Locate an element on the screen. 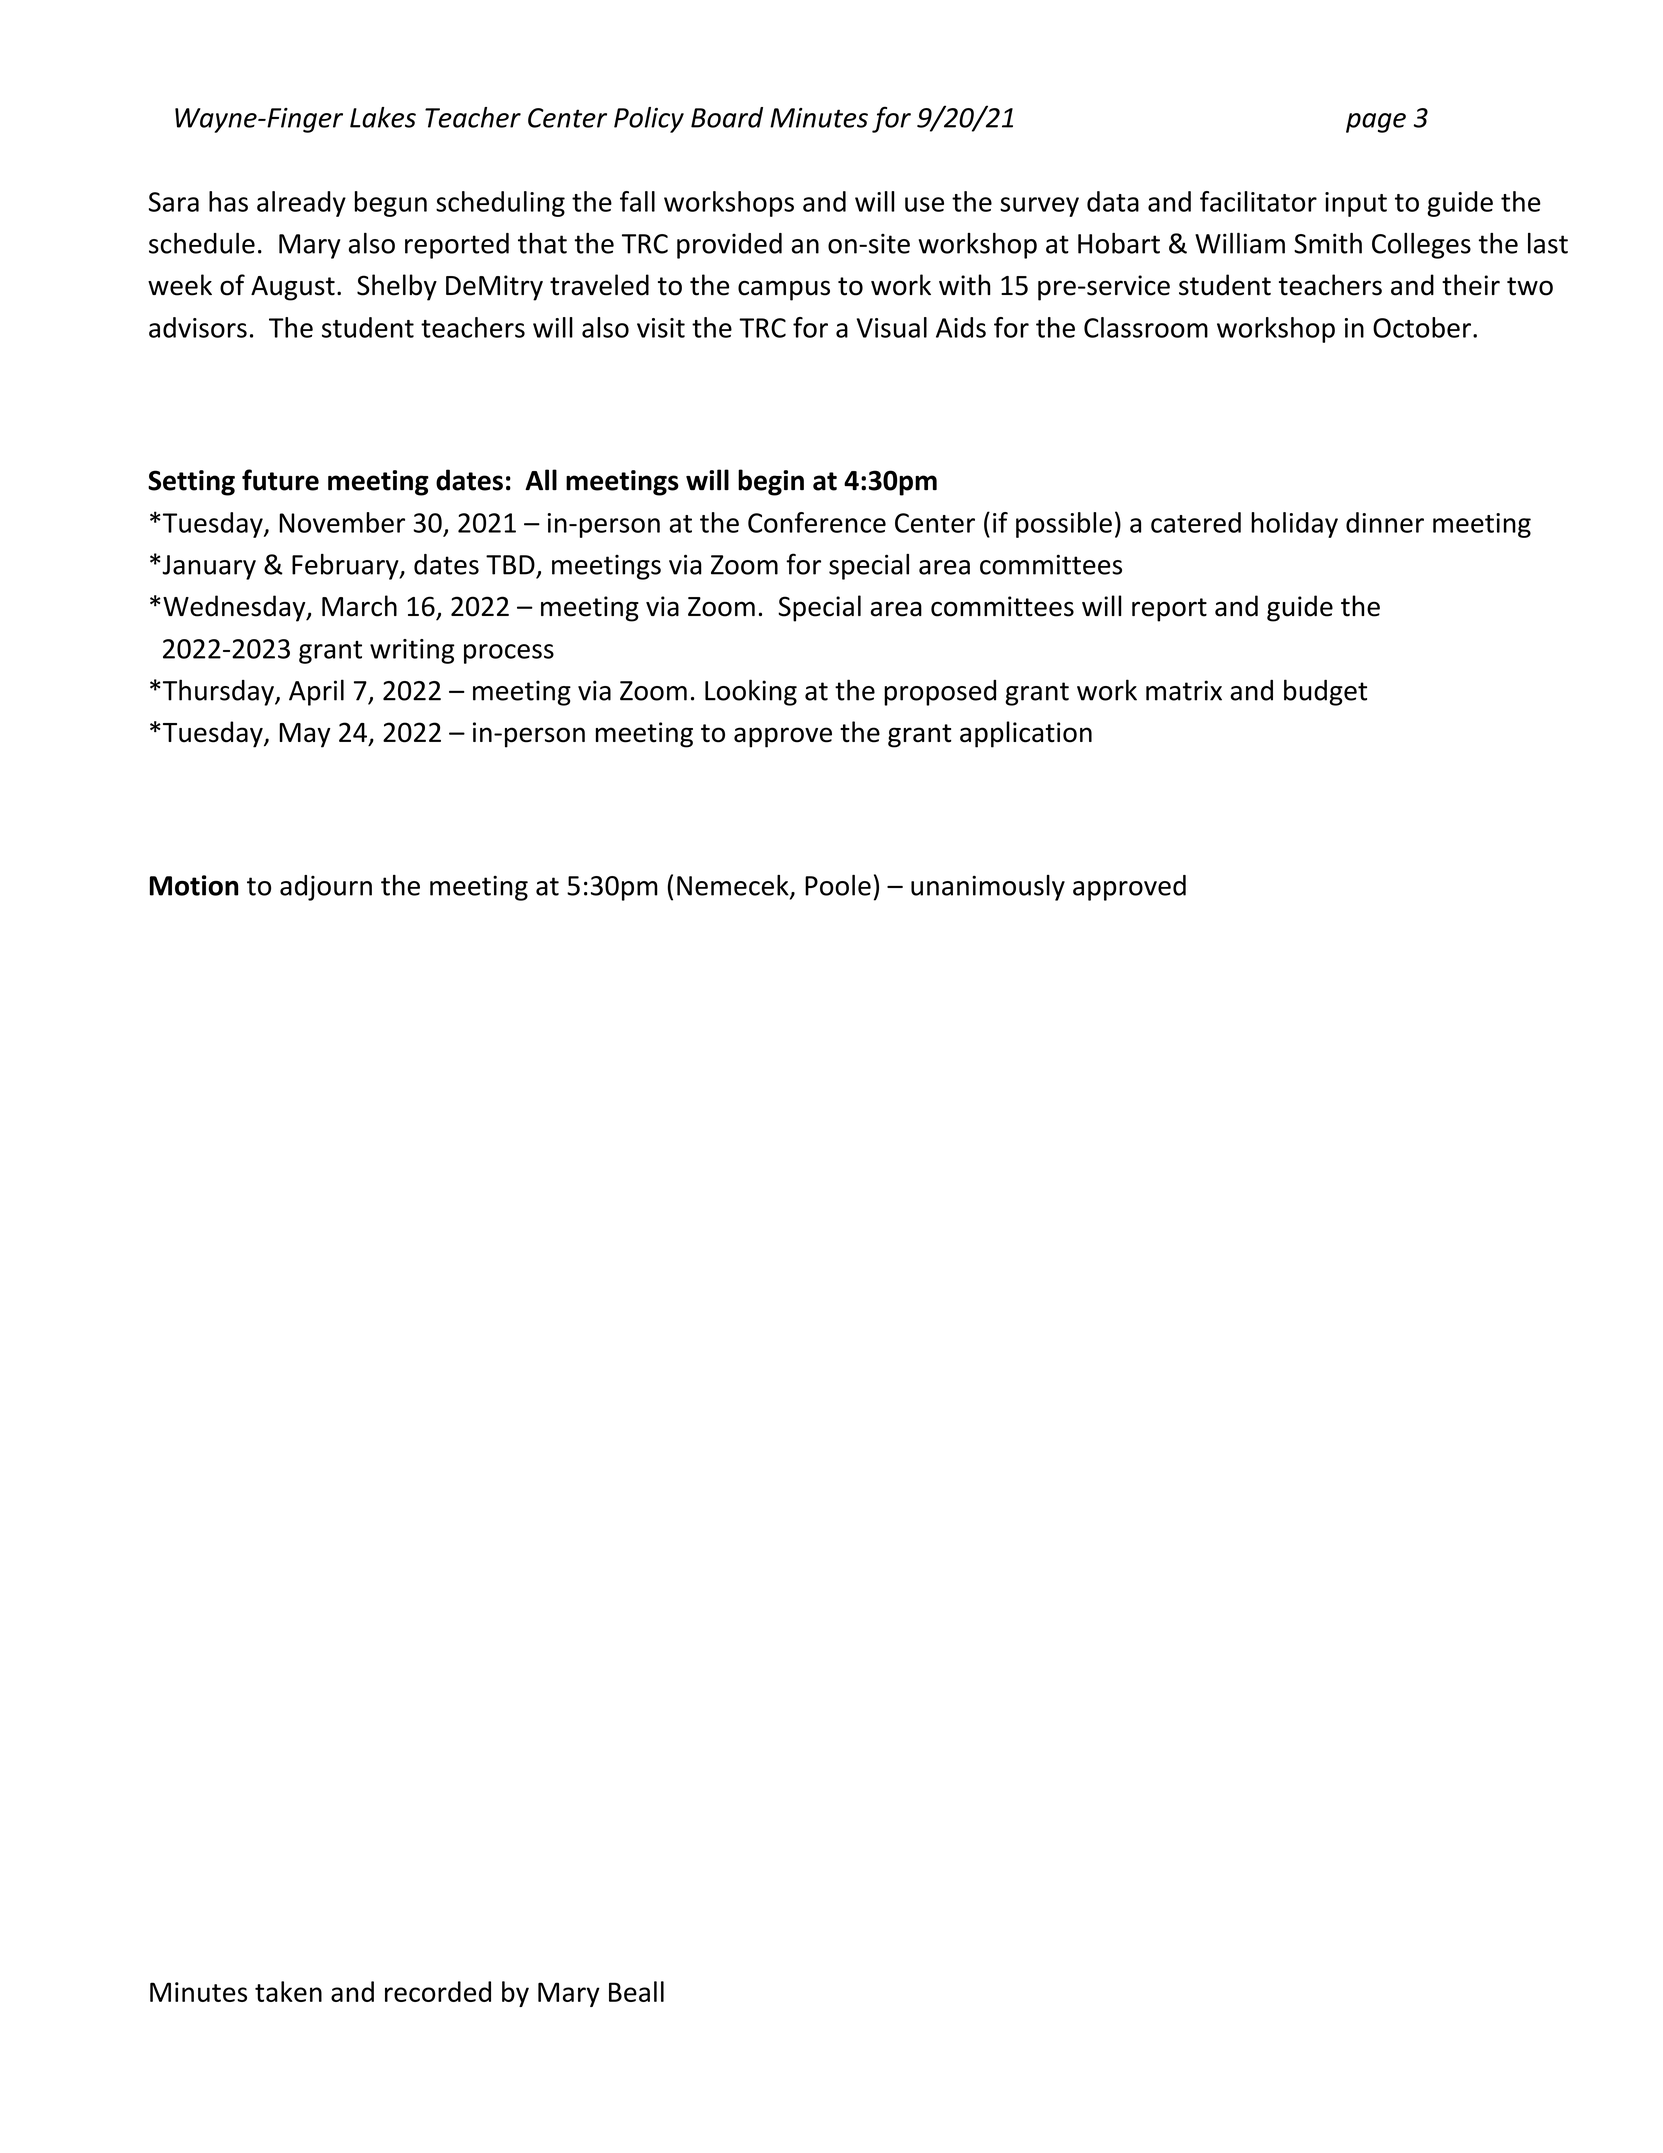 The height and width of the screenshot is (2153, 1663). March is located at coordinates (359, 606).
